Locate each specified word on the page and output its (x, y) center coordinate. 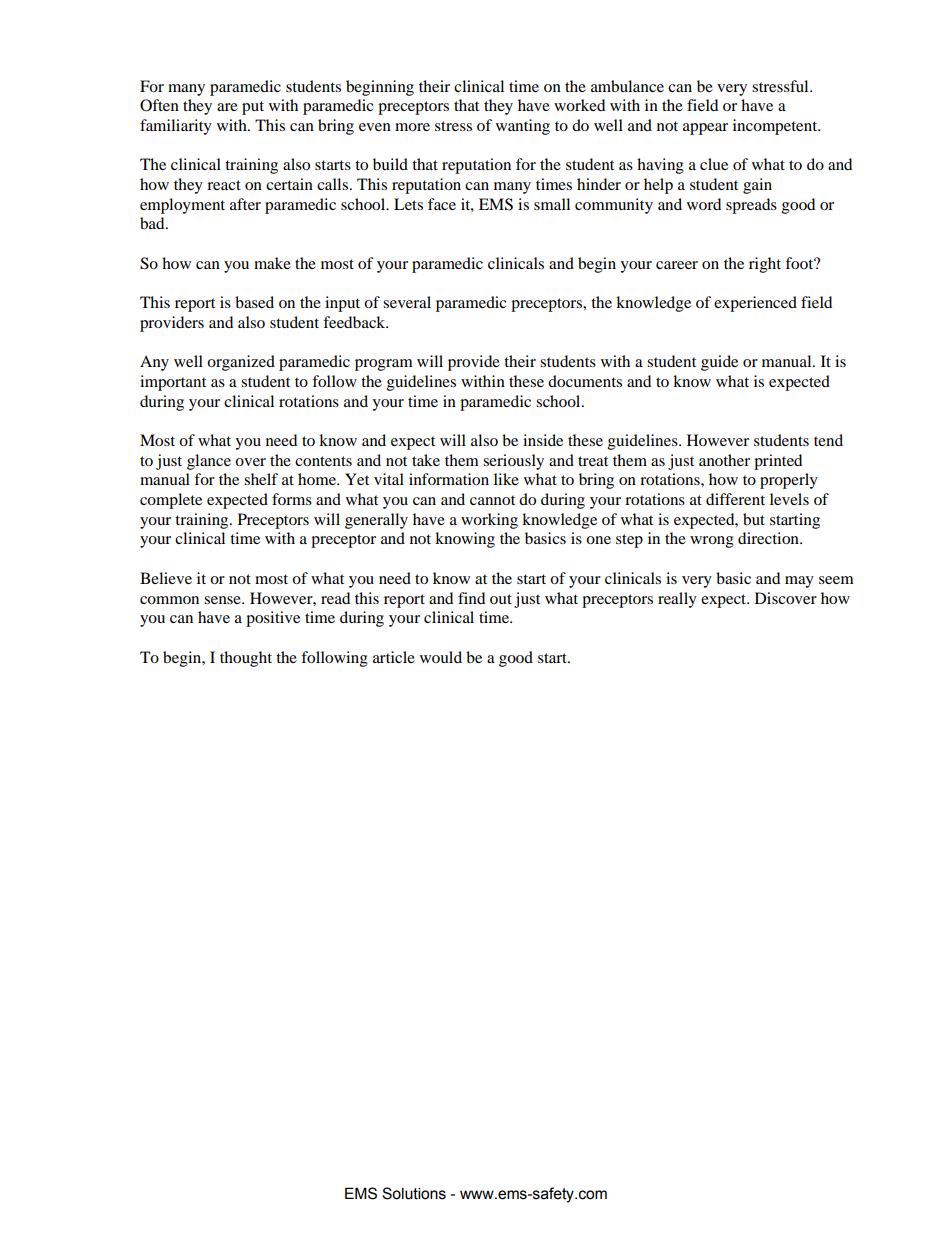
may (799, 582)
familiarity (176, 127)
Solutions (414, 1193)
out (501, 599)
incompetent (776, 127)
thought (246, 659)
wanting (523, 127)
